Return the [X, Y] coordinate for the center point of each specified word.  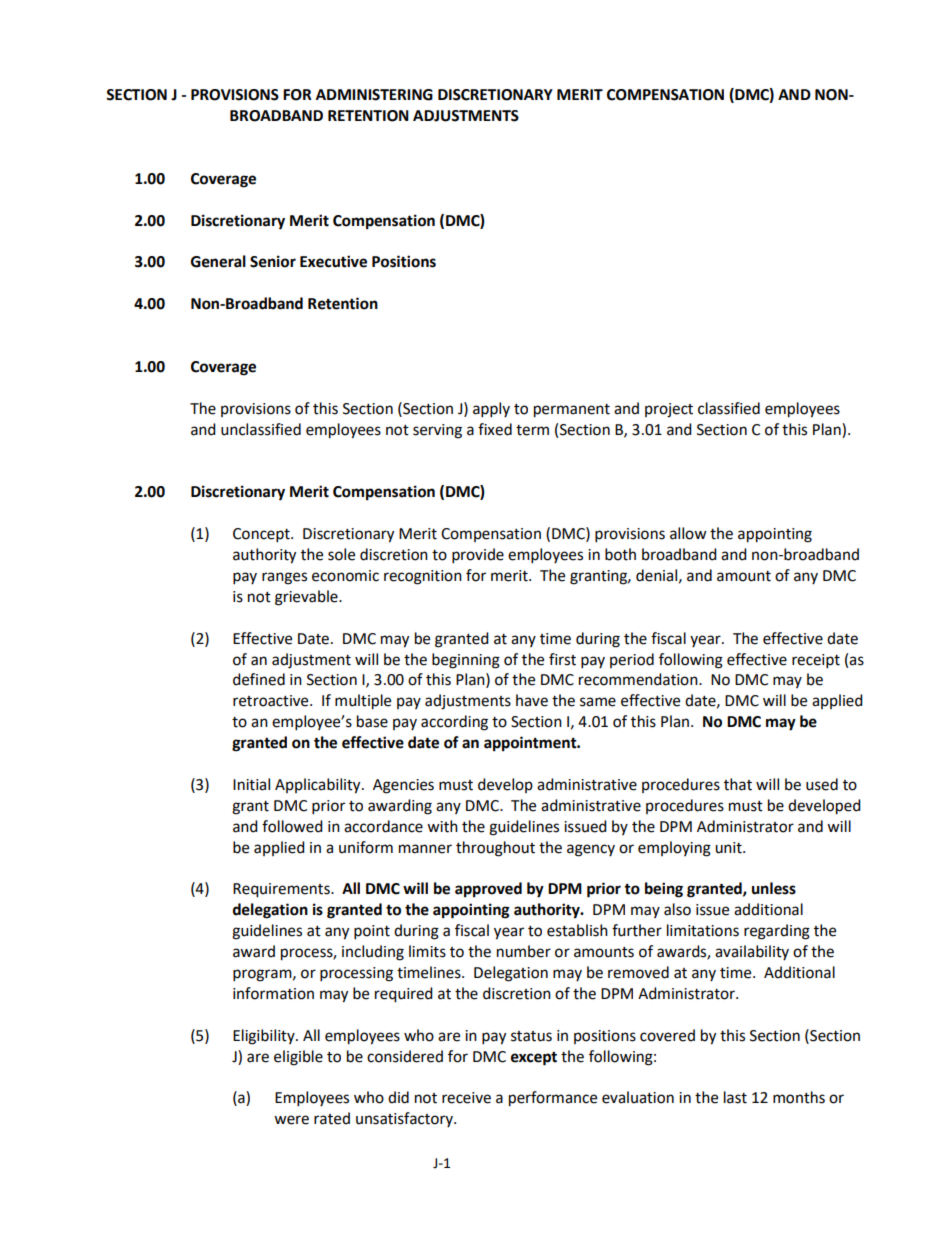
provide [478, 556]
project [669, 410]
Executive [333, 261]
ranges [284, 578]
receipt [816, 661]
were [291, 1120]
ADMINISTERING [374, 95]
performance [553, 1099]
